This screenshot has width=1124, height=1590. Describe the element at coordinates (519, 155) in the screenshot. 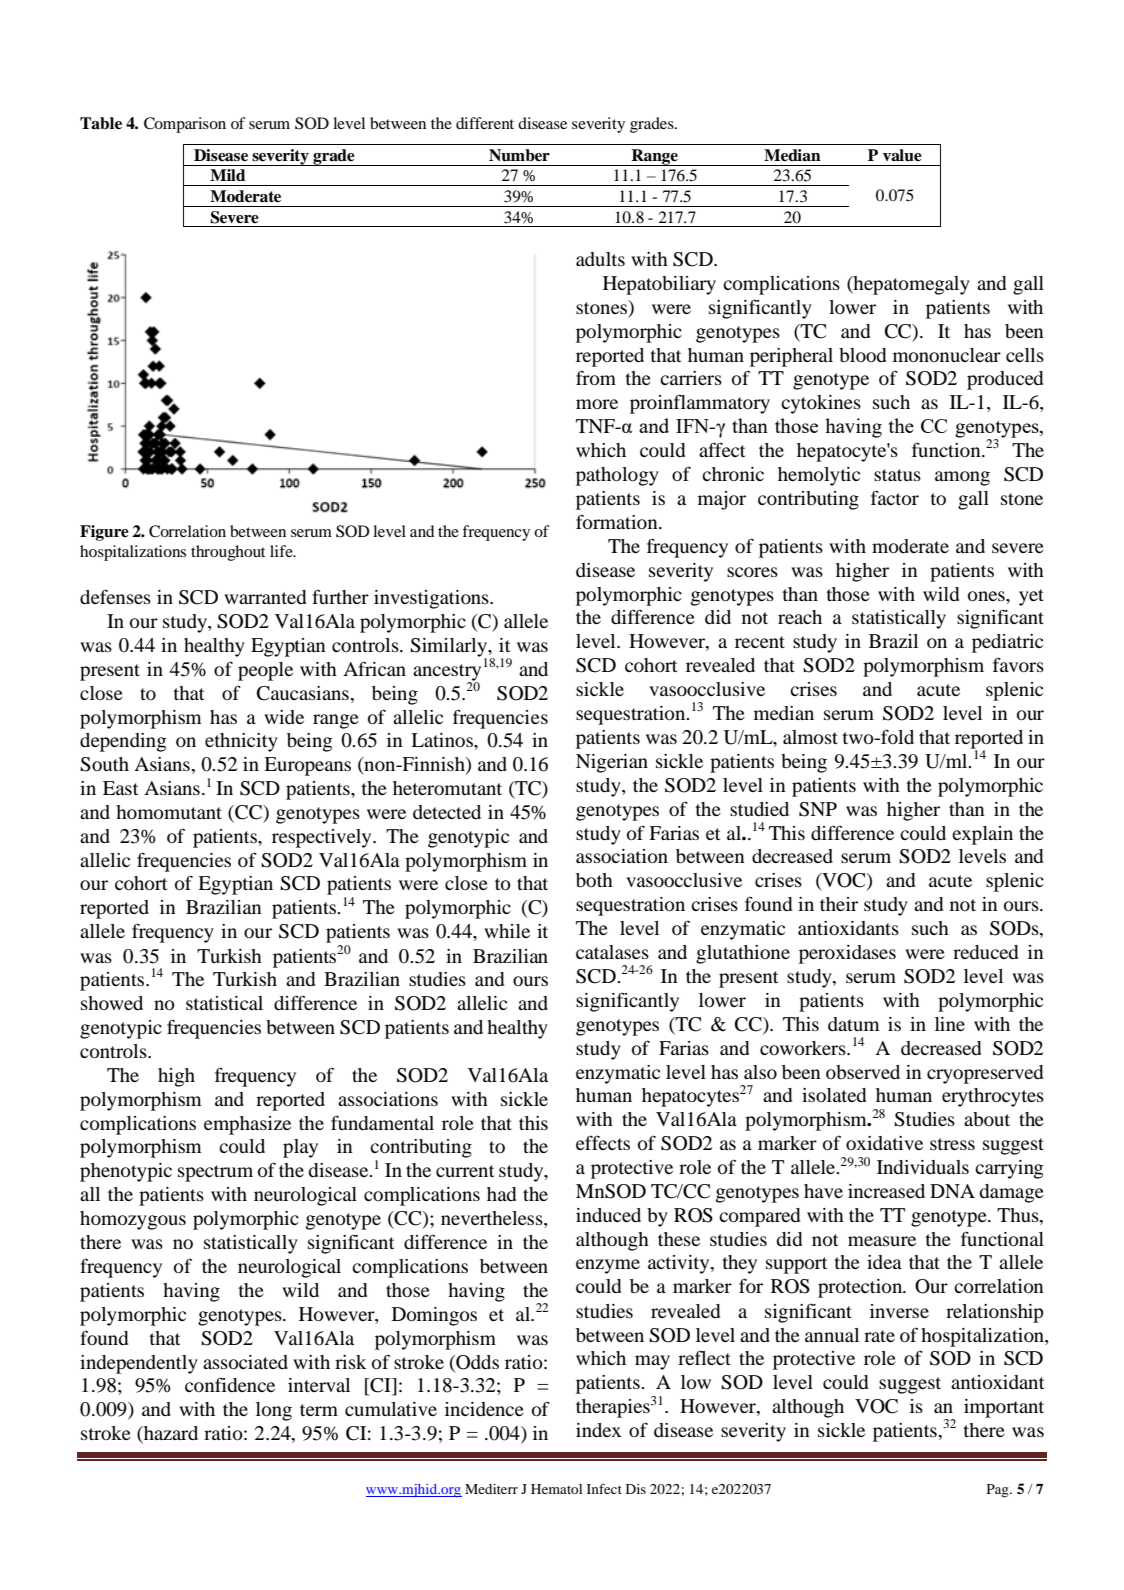

I see `Number` at that location.
